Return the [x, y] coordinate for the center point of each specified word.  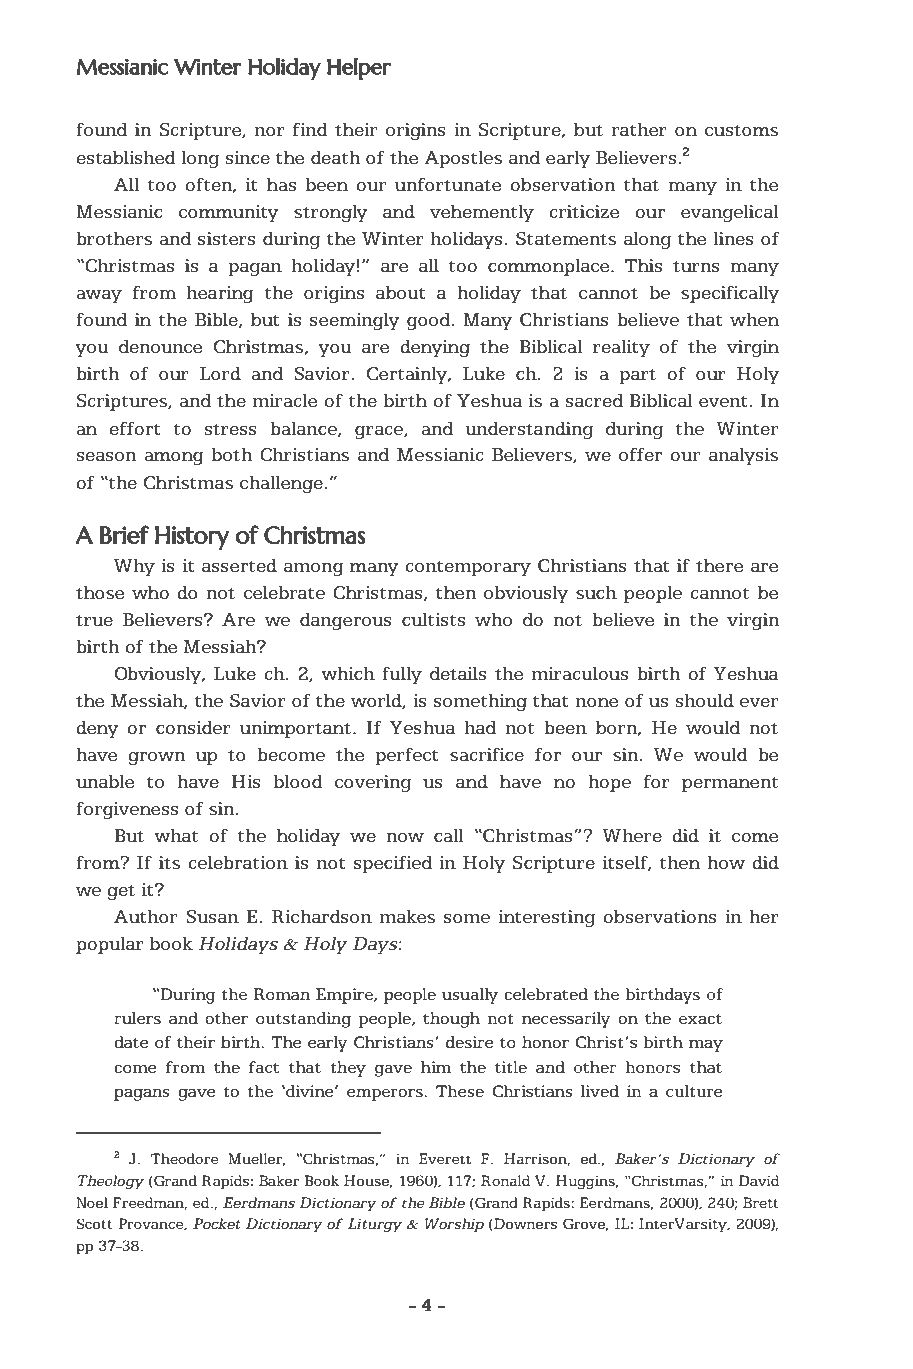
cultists [433, 619]
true [94, 620]
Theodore [185, 1158]
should [705, 700]
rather [639, 129]
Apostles [463, 159]
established [126, 157]
